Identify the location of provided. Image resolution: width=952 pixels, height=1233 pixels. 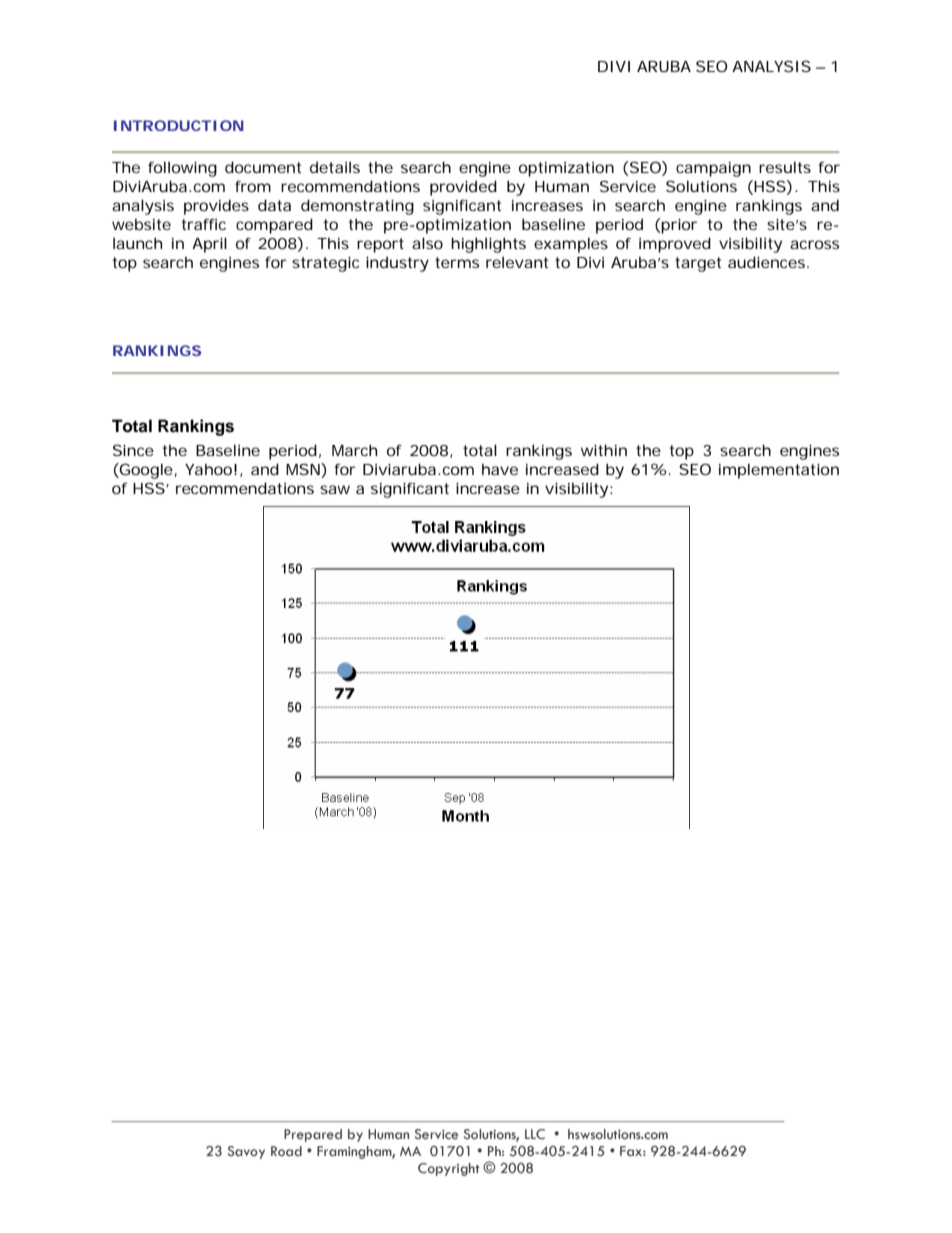
(463, 188).
